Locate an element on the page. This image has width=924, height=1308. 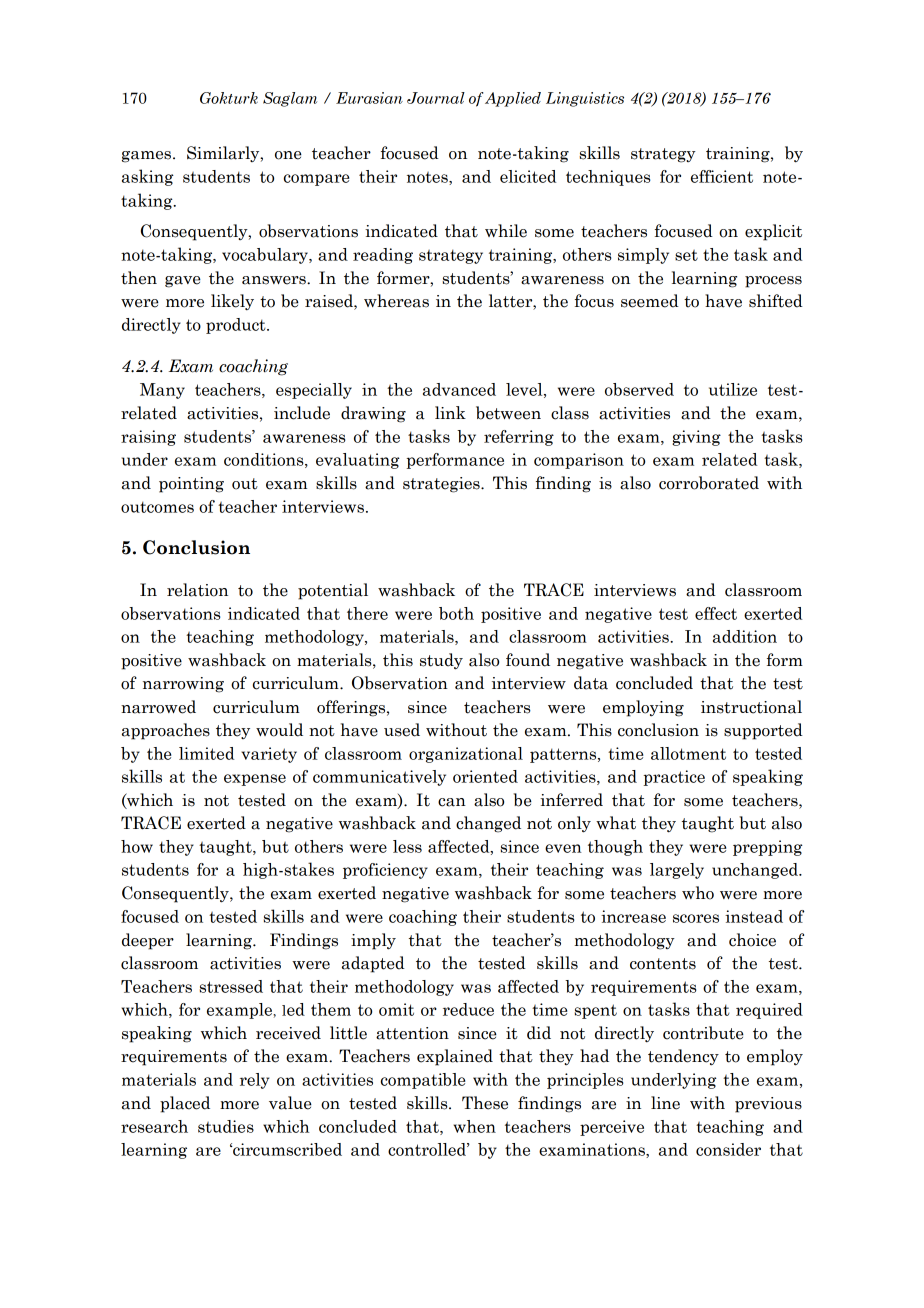
scores is located at coordinates (696, 918).
